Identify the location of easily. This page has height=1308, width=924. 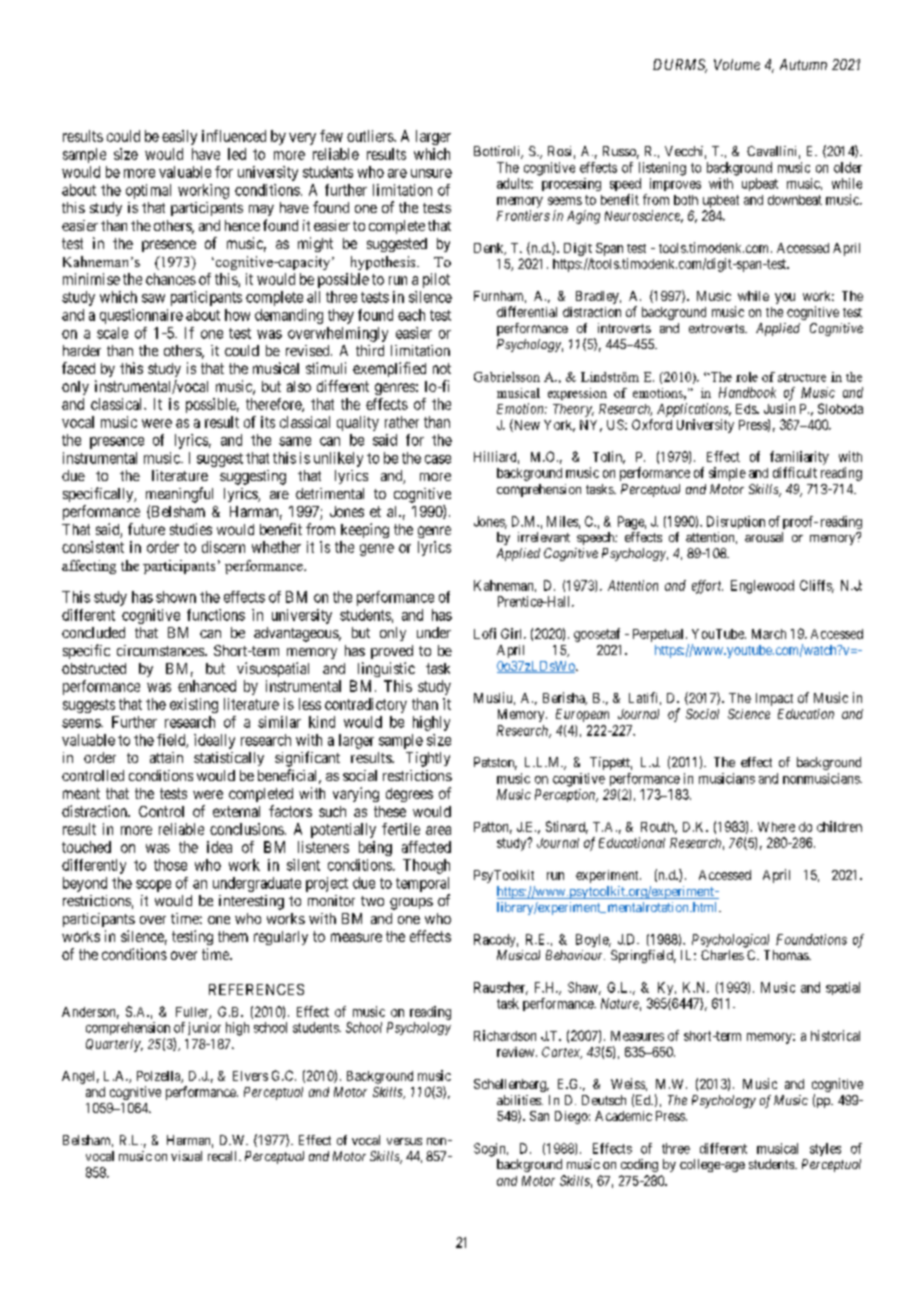
(179, 137).
